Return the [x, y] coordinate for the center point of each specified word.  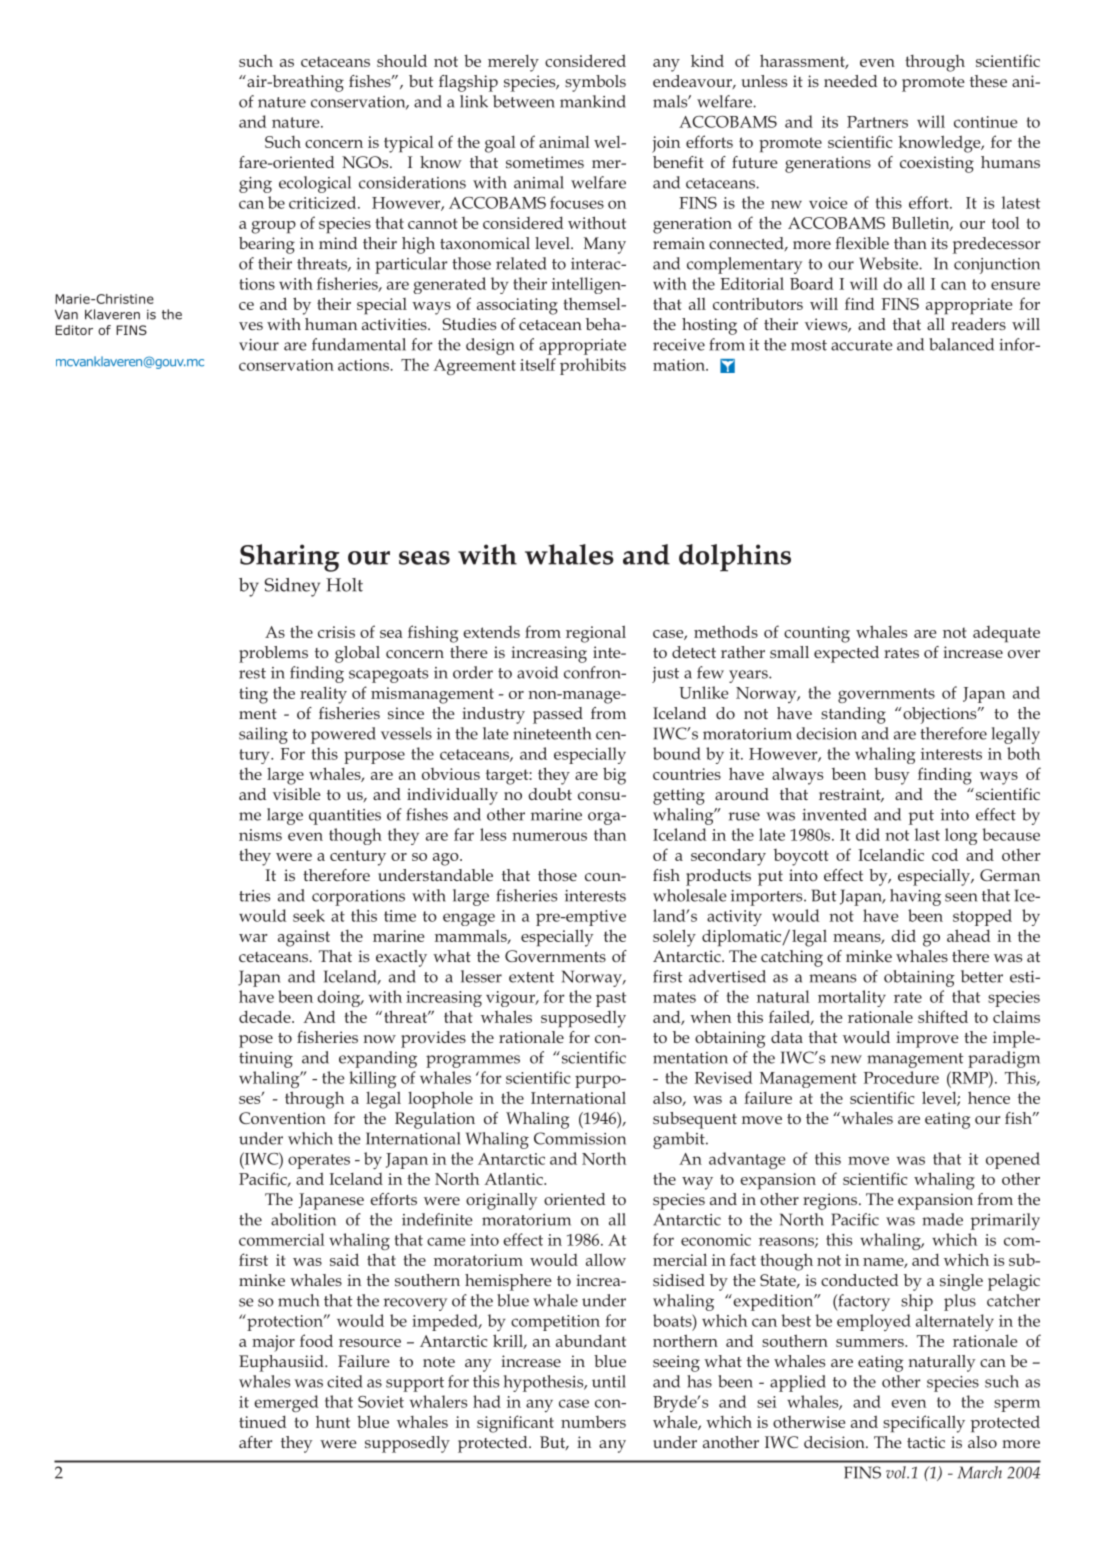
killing [373, 1079]
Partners [877, 122]
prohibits [593, 366]
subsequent [695, 1120]
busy [891, 776]
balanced [961, 344]
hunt [333, 1422]
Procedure [901, 1077]
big [614, 776]
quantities [345, 817]
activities [395, 324]
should [402, 60]
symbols [595, 83]
